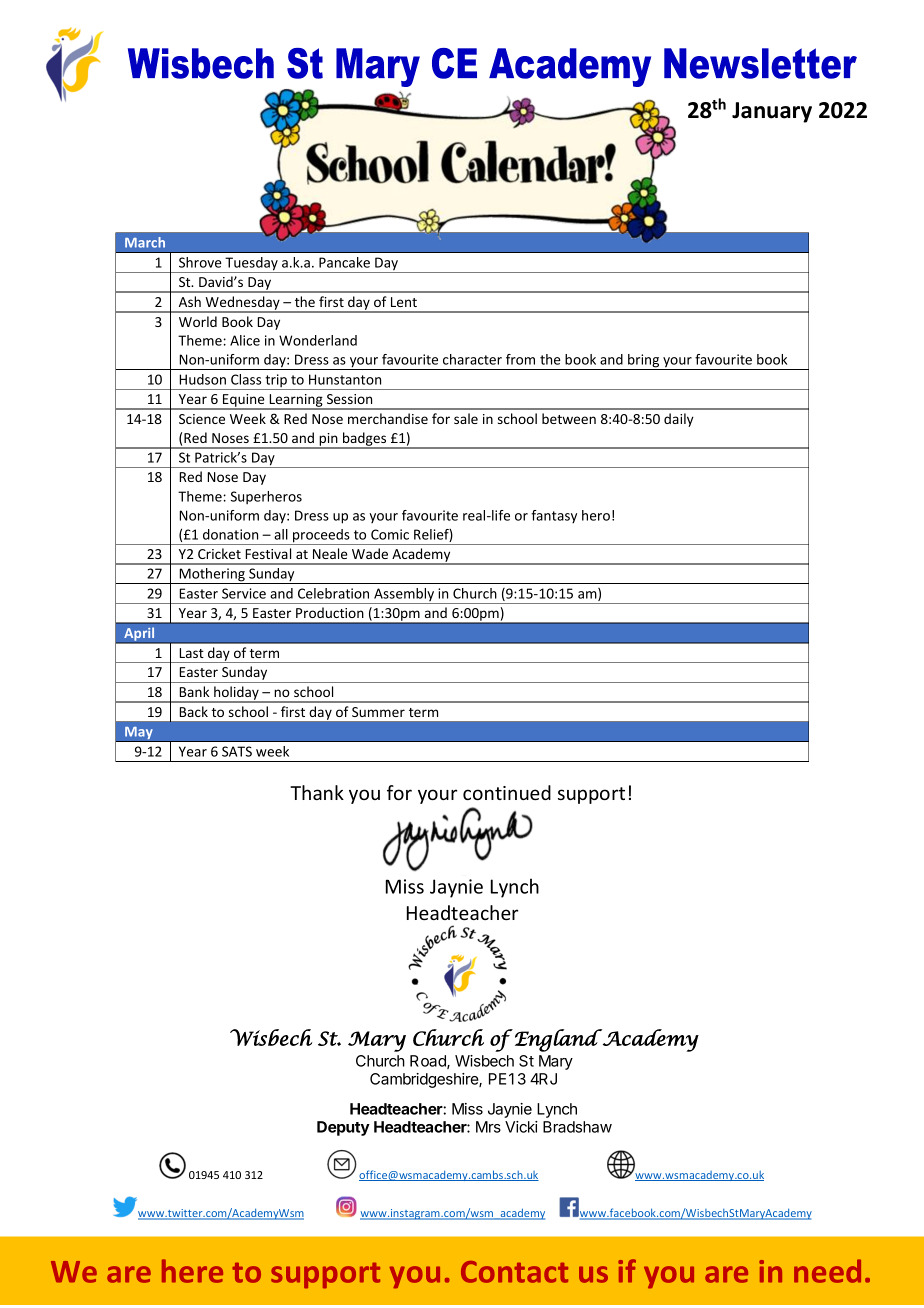 The height and width of the screenshot is (1308, 924). Describe the element at coordinates (404, 302) in the screenshot. I see `Lent` at that location.
